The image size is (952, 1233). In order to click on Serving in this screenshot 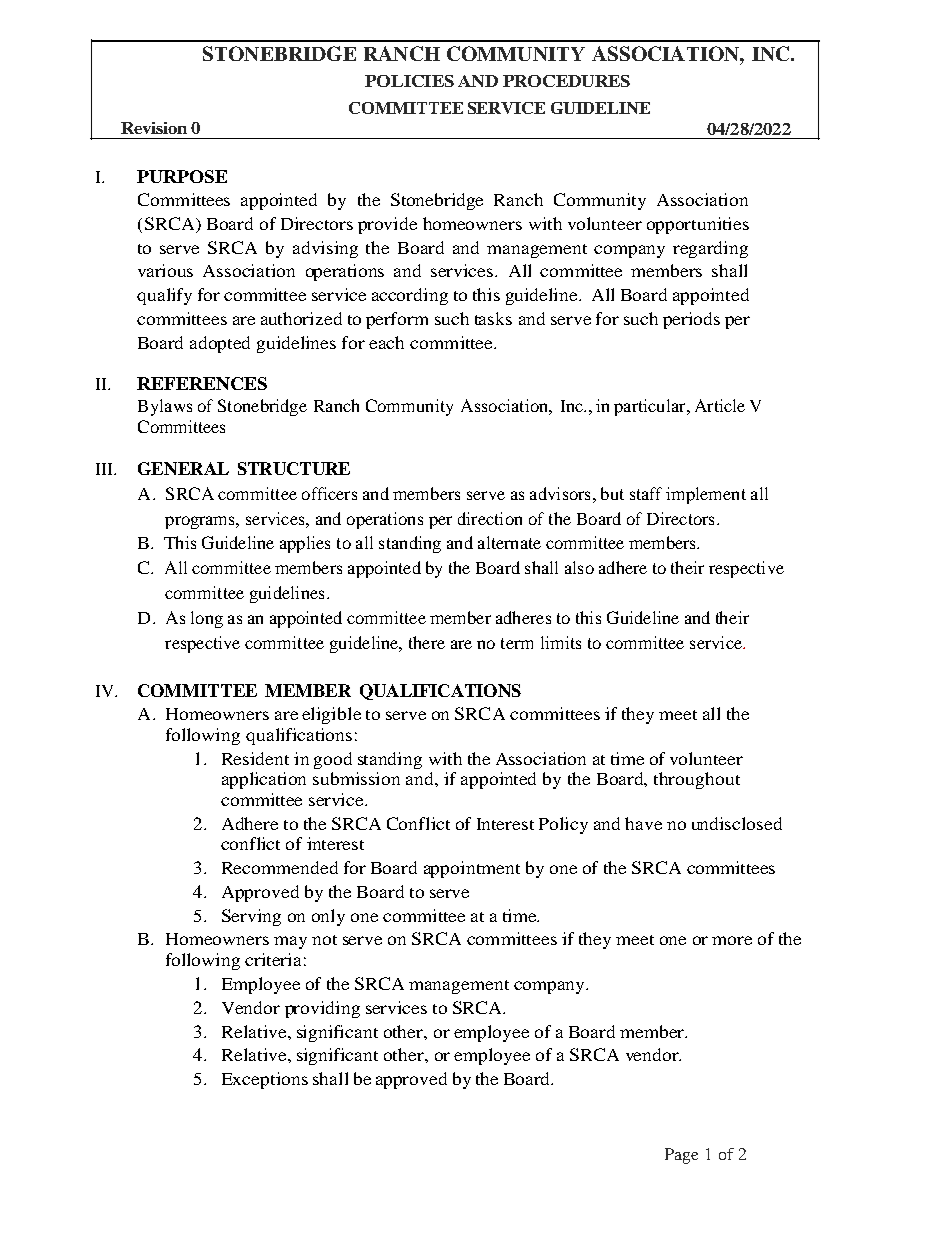, I will do `click(251, 917)`.
